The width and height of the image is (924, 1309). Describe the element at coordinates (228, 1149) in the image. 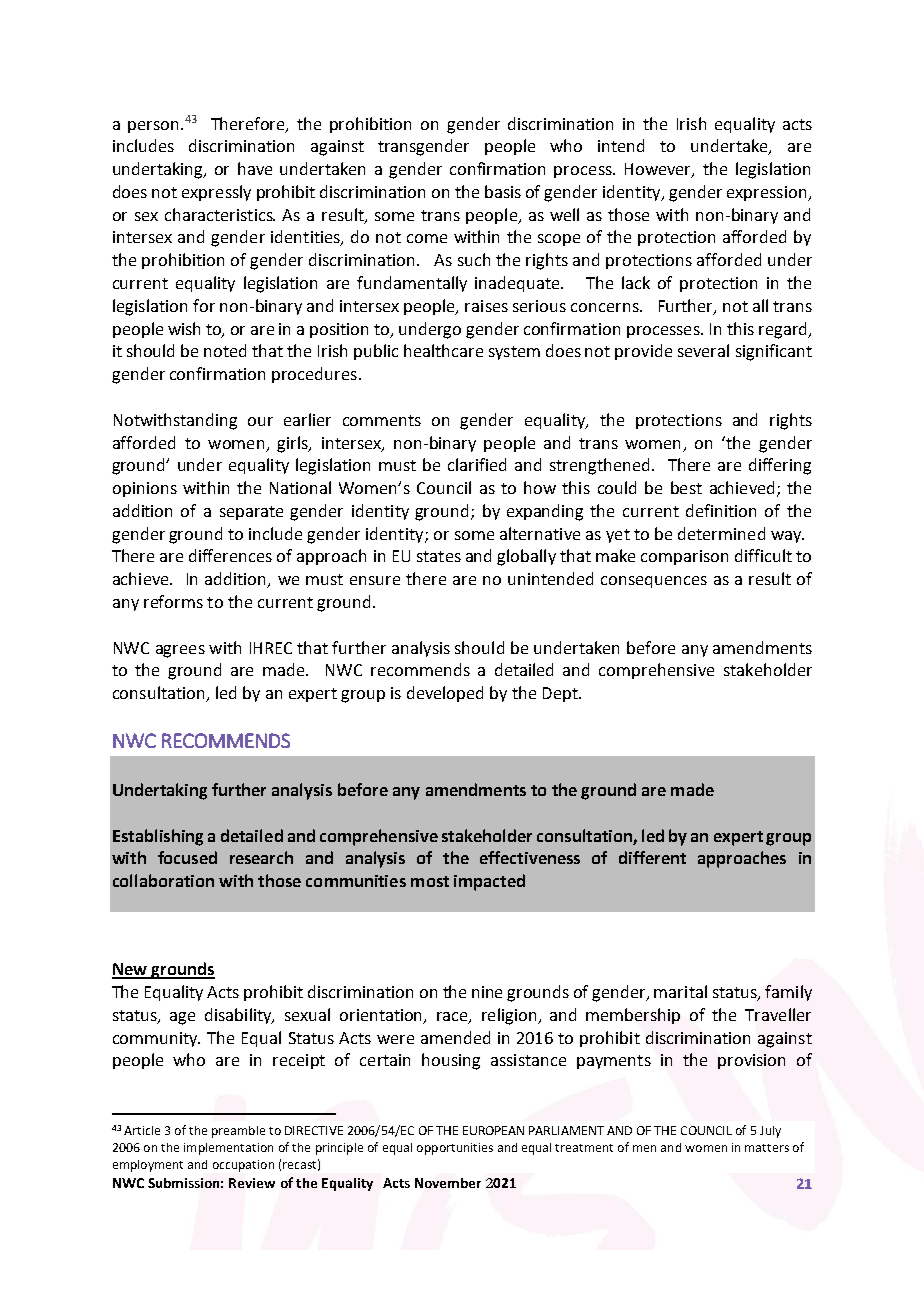

I see `implementation` at that location.
